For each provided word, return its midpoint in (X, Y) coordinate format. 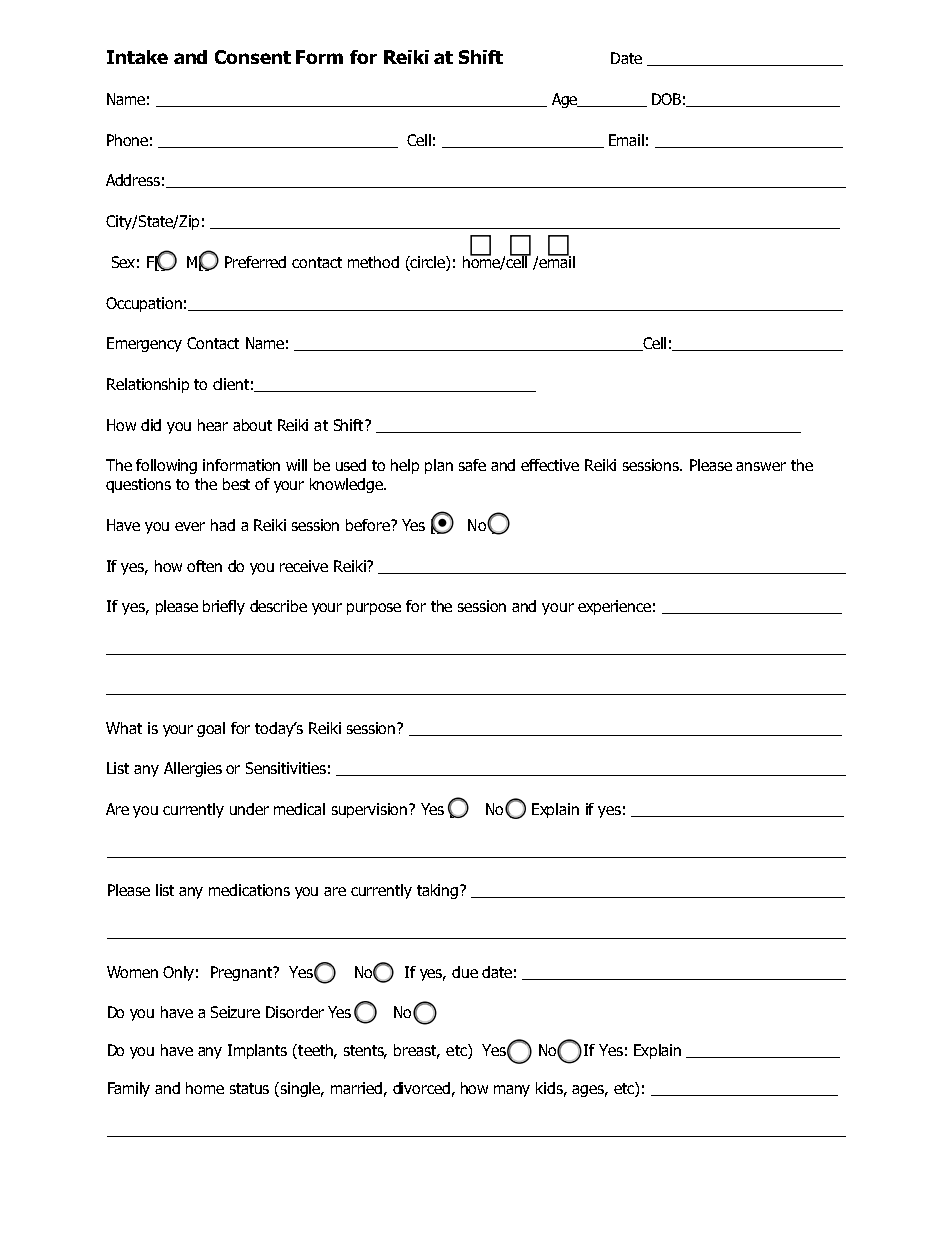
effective (550, 465)
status (249, 1088)
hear (213, 425)
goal (211, 729)
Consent (253, 57)
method (373, 262)
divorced (421, 1088)
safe (472, 465)
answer (761, 466)
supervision (371, 810)
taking (437, 891)
